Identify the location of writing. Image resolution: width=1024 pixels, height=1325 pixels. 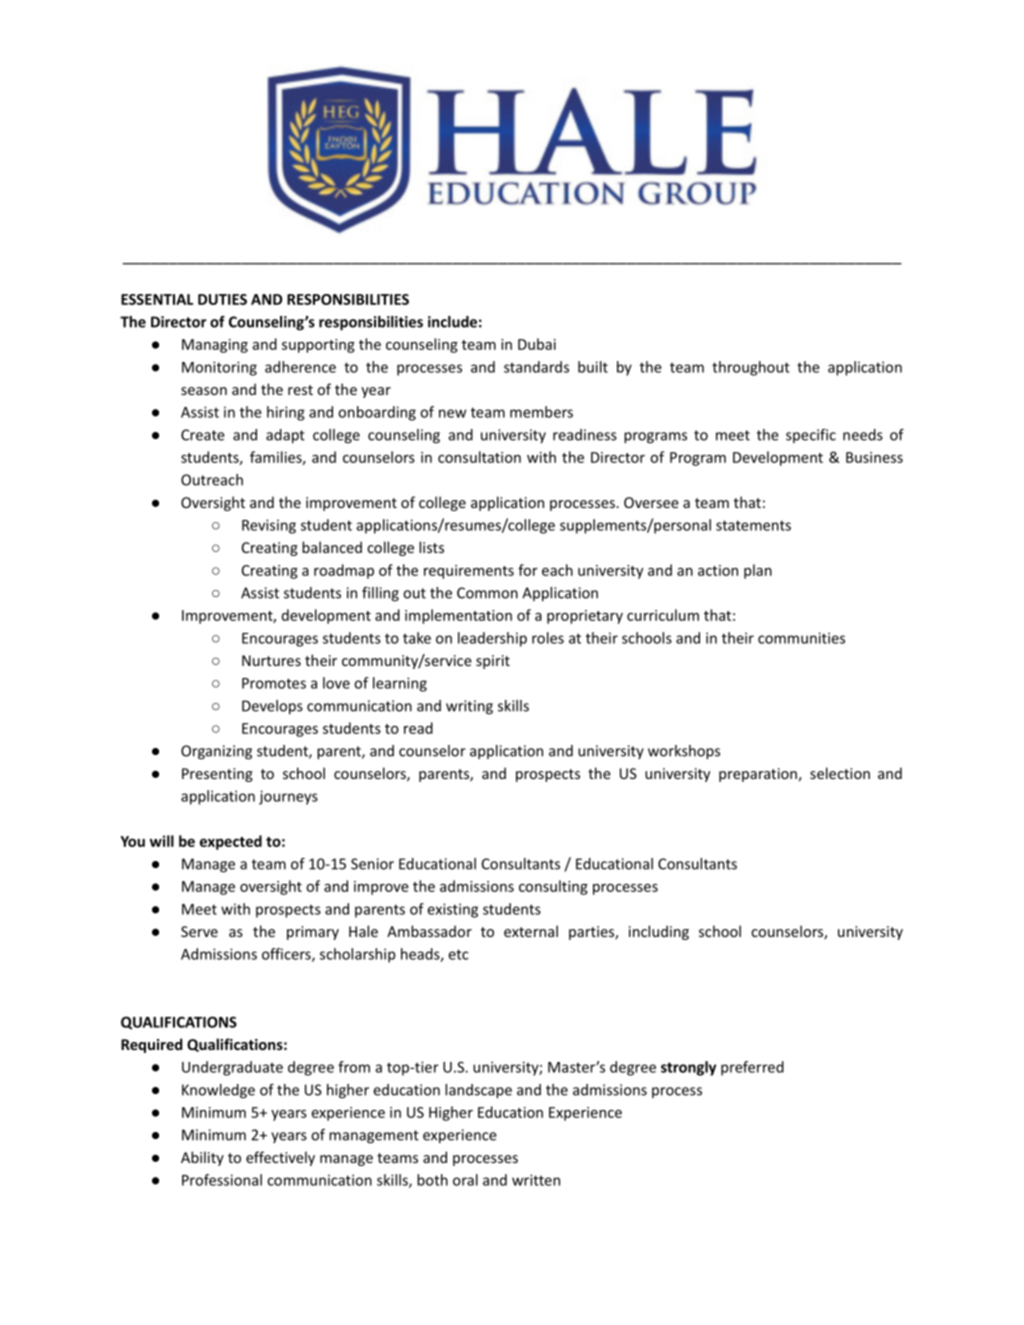
(469, 707).
